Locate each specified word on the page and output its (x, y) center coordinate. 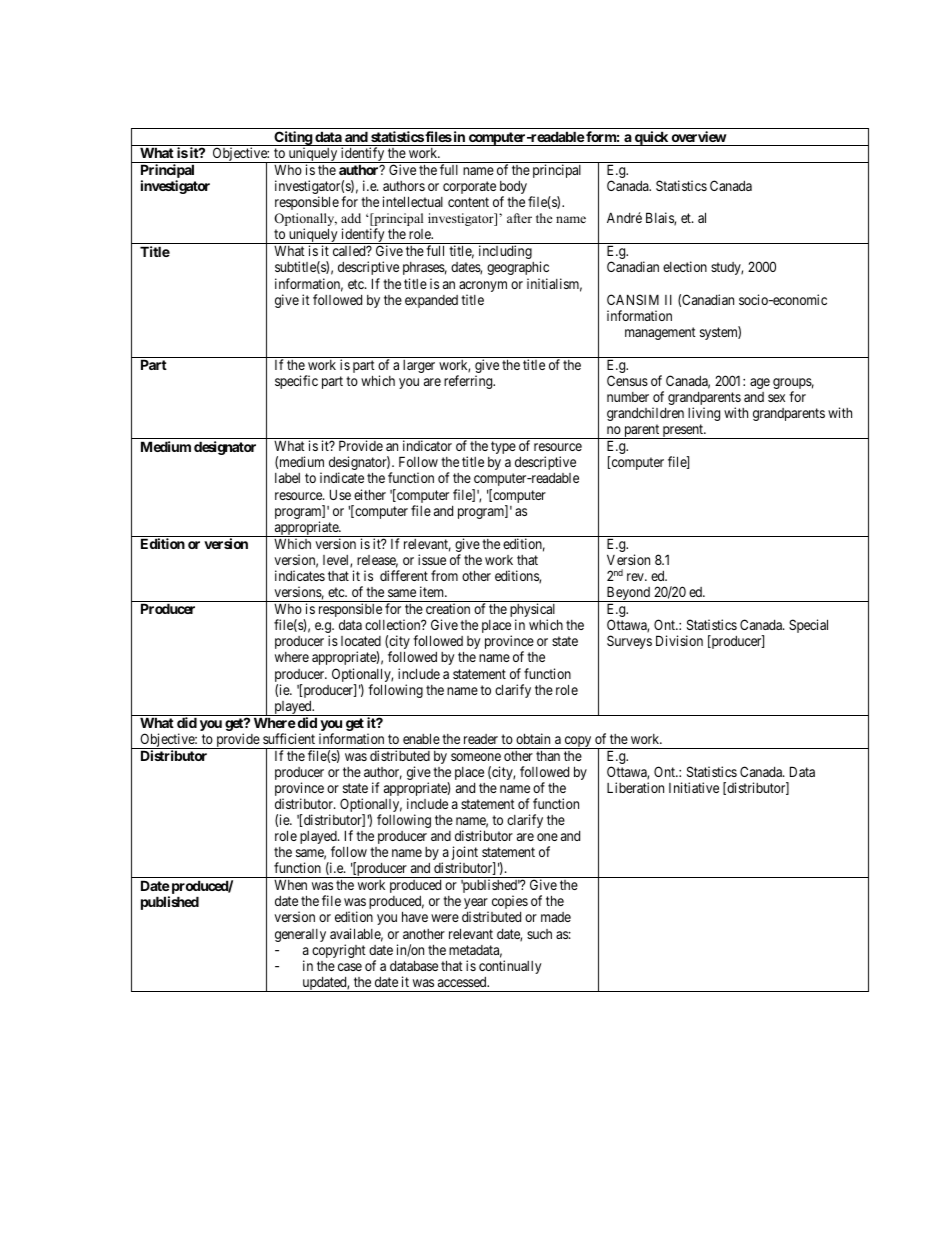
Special (808, 626)
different (404, 575)
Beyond (628, 594)
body (513, 189)
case (350, 967)
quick (651, 138)
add (351, 218)
